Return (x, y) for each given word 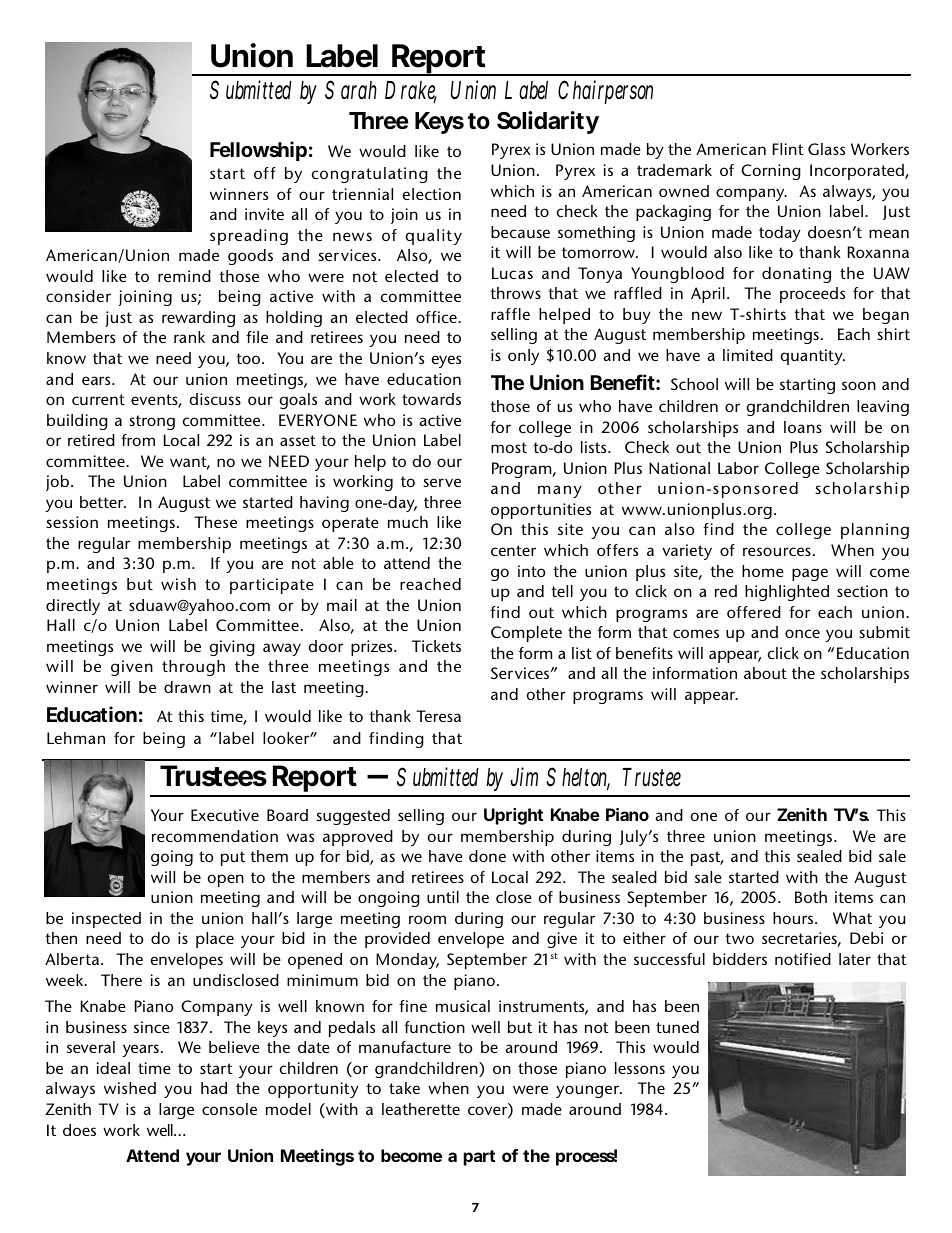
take (404, 1088)
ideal (113, 1068)
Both (811, 897)
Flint (788, 149)
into (532, 571)
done (487, 856)
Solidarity (548, 122)
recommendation (215, 836)
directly (73, 607)
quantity (812, 357)
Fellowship (258, 151)
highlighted (787, 593)
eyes (446, 361)
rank (189, 337)
